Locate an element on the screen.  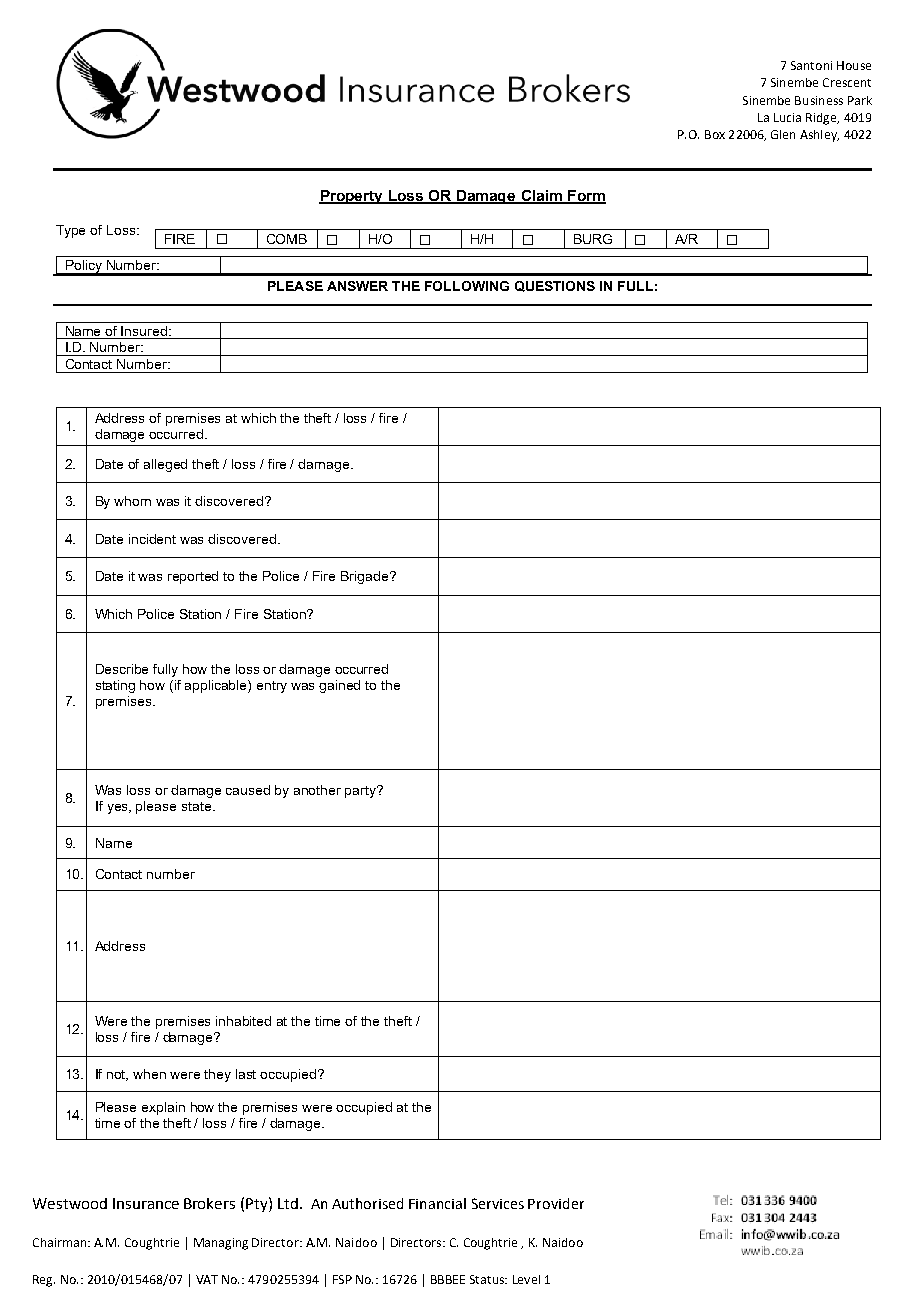
Describe is located at coordinates (122, 669).
